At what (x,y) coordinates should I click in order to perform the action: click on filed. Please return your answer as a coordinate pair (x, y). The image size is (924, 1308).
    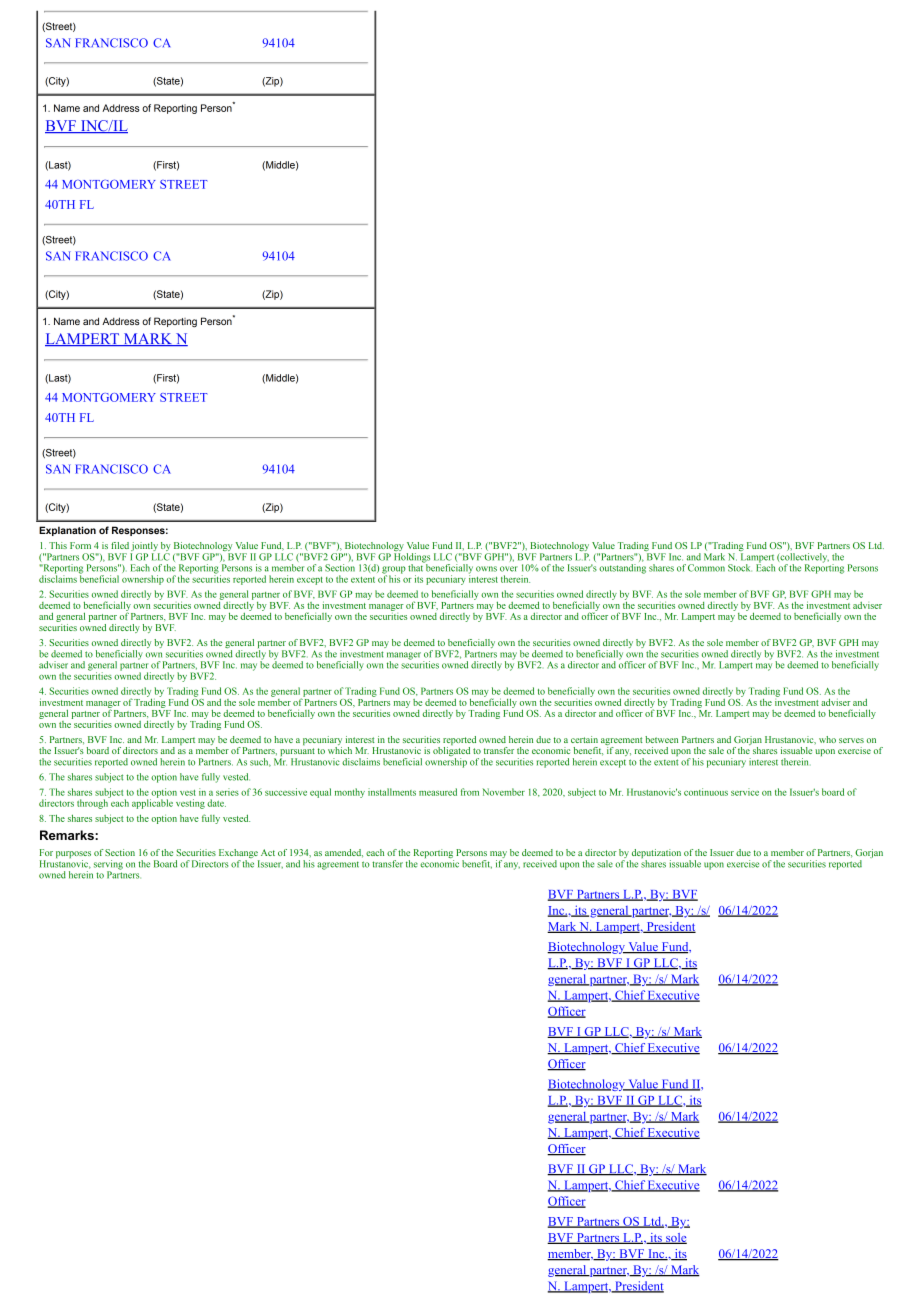
    Looking at the image, I should click on (120, 545).
